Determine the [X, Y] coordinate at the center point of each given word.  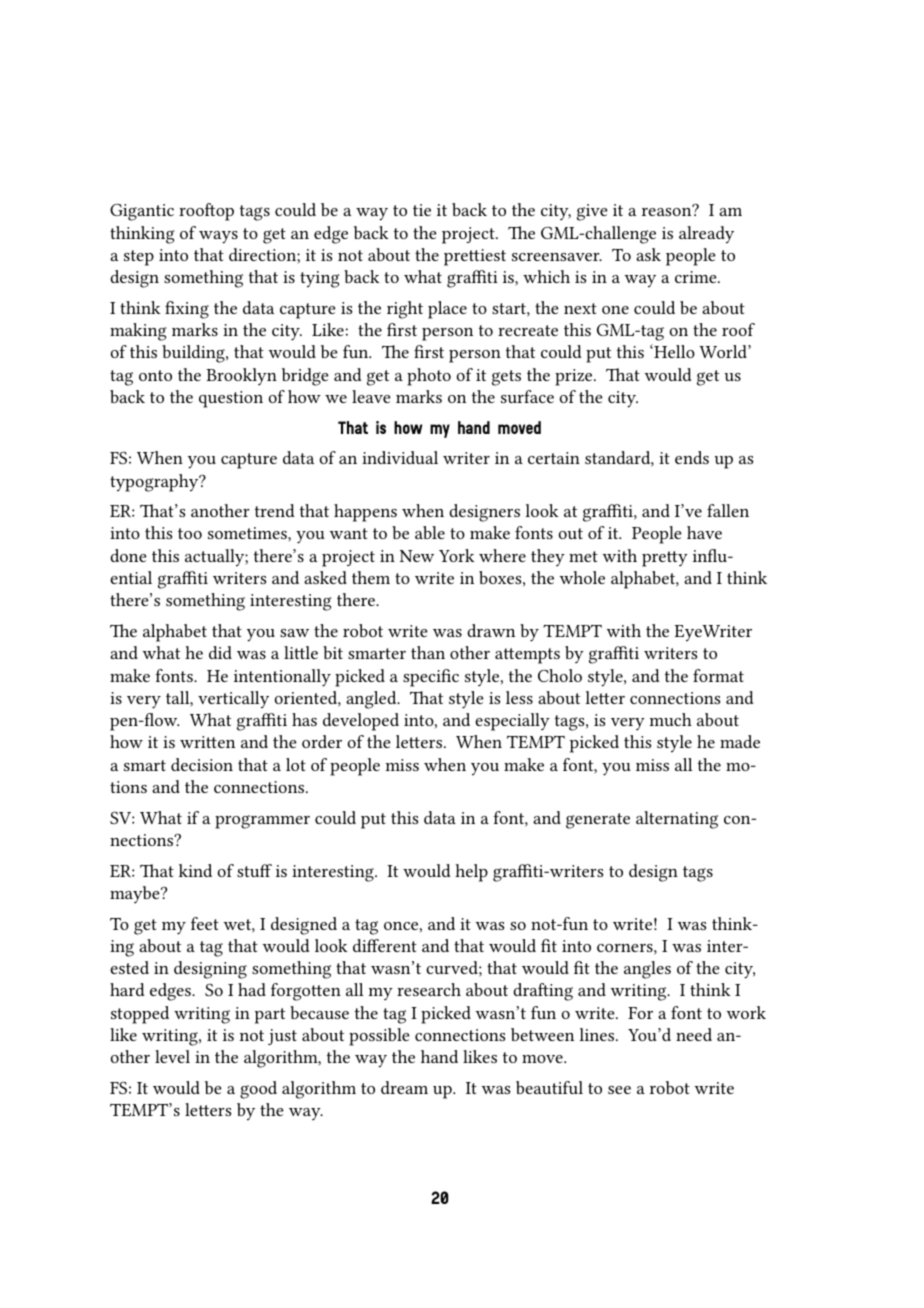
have [704, 532]
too [190, 533]
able [430, 532]
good [258, 1090]
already [706, 235]
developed [361, 722]
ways [218, 237]
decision [202, 764]
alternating [677, 820]
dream [404, 1087]
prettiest [475, 257]
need [694, 1034]
